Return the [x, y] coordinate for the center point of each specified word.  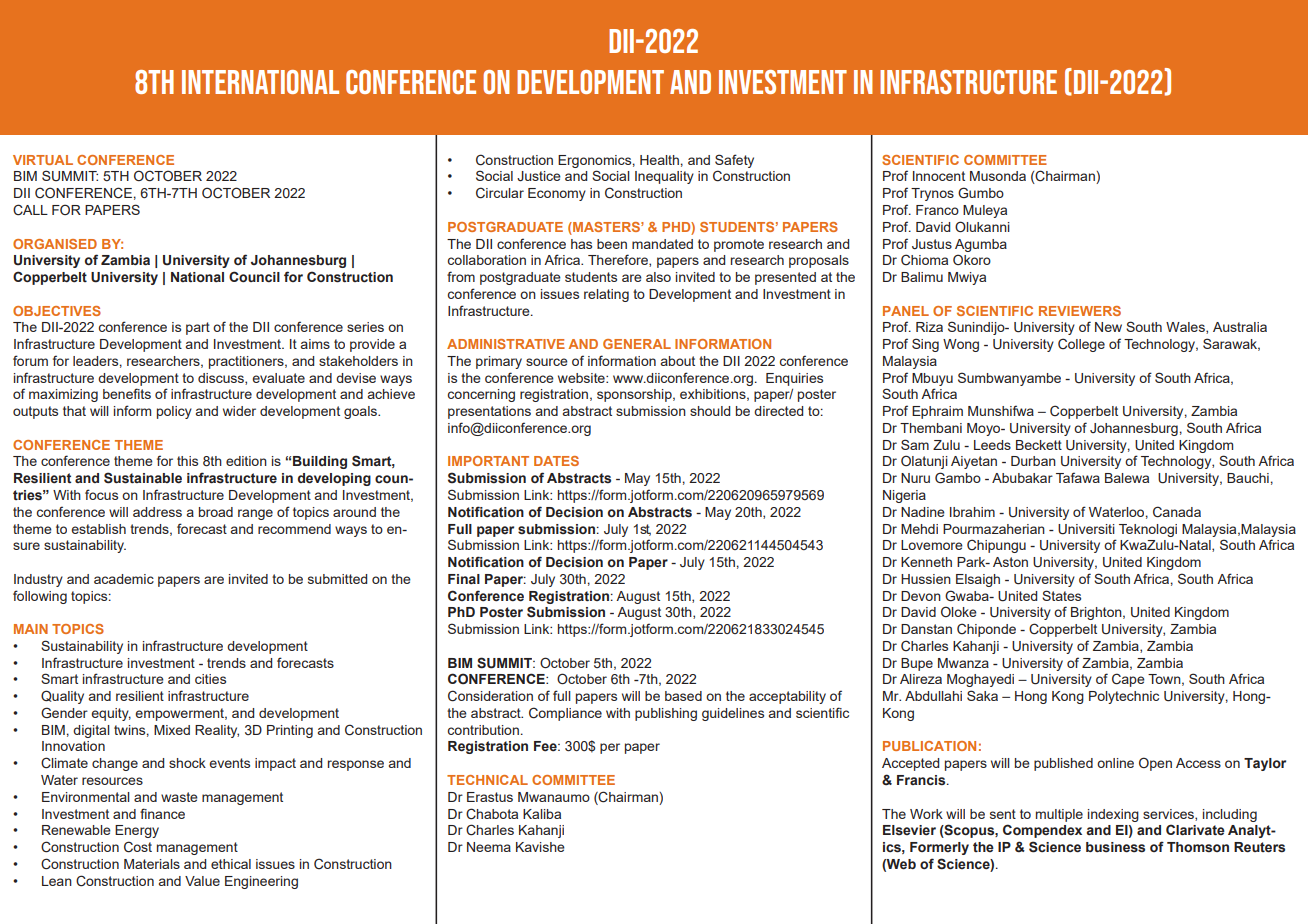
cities [210, 679]
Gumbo [981, 192]
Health [659, 160]
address [157, 512]
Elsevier [909, 830]
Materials [152, 864]
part [198, 328]
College [1081, 345]
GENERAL [637, 344]
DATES [556, 461]
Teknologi [1148, 530]
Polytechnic [1124, 697]
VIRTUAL [43, 160]
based [683, 696]
